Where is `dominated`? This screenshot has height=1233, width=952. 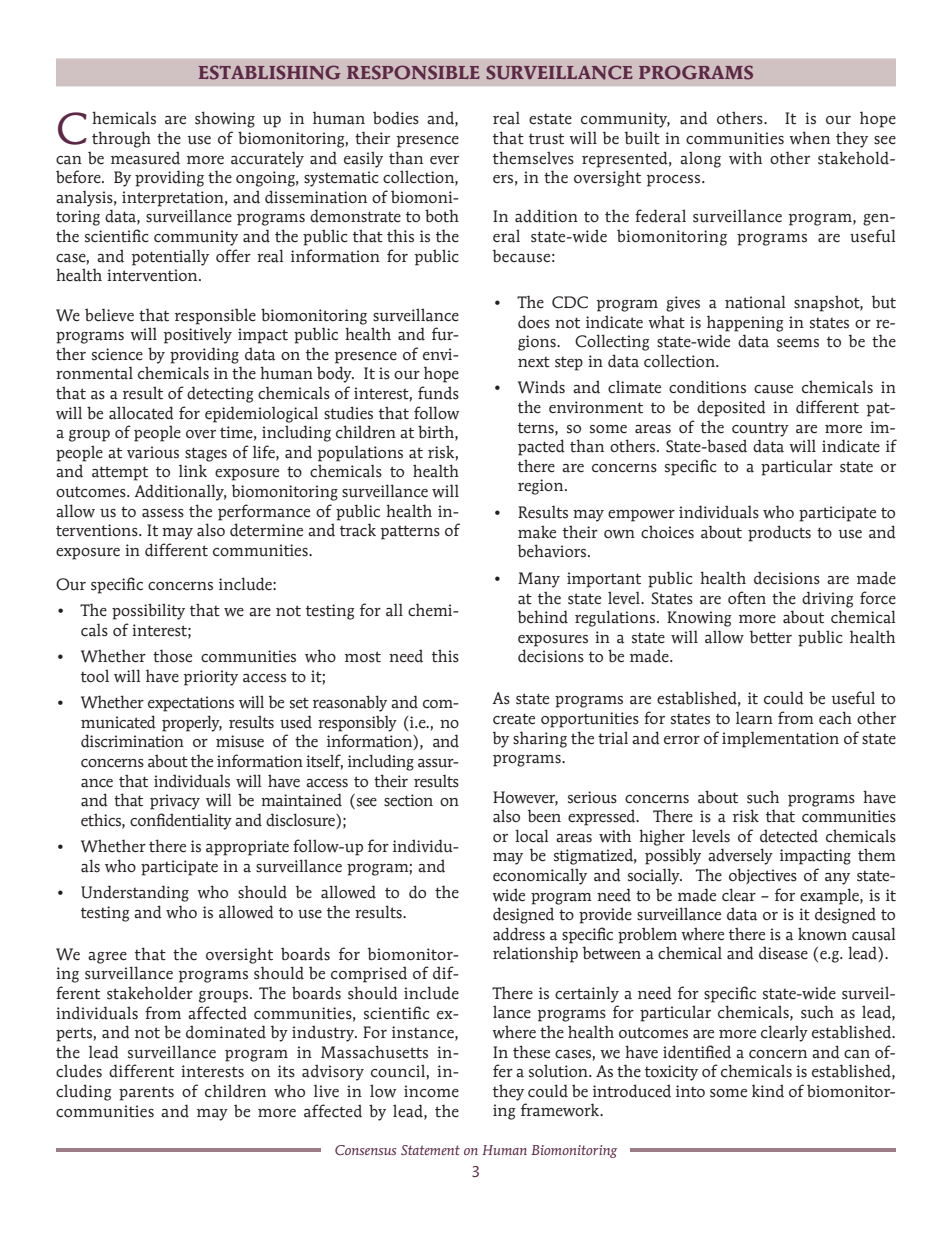 dominated is located at coordinates (226, 1032).
